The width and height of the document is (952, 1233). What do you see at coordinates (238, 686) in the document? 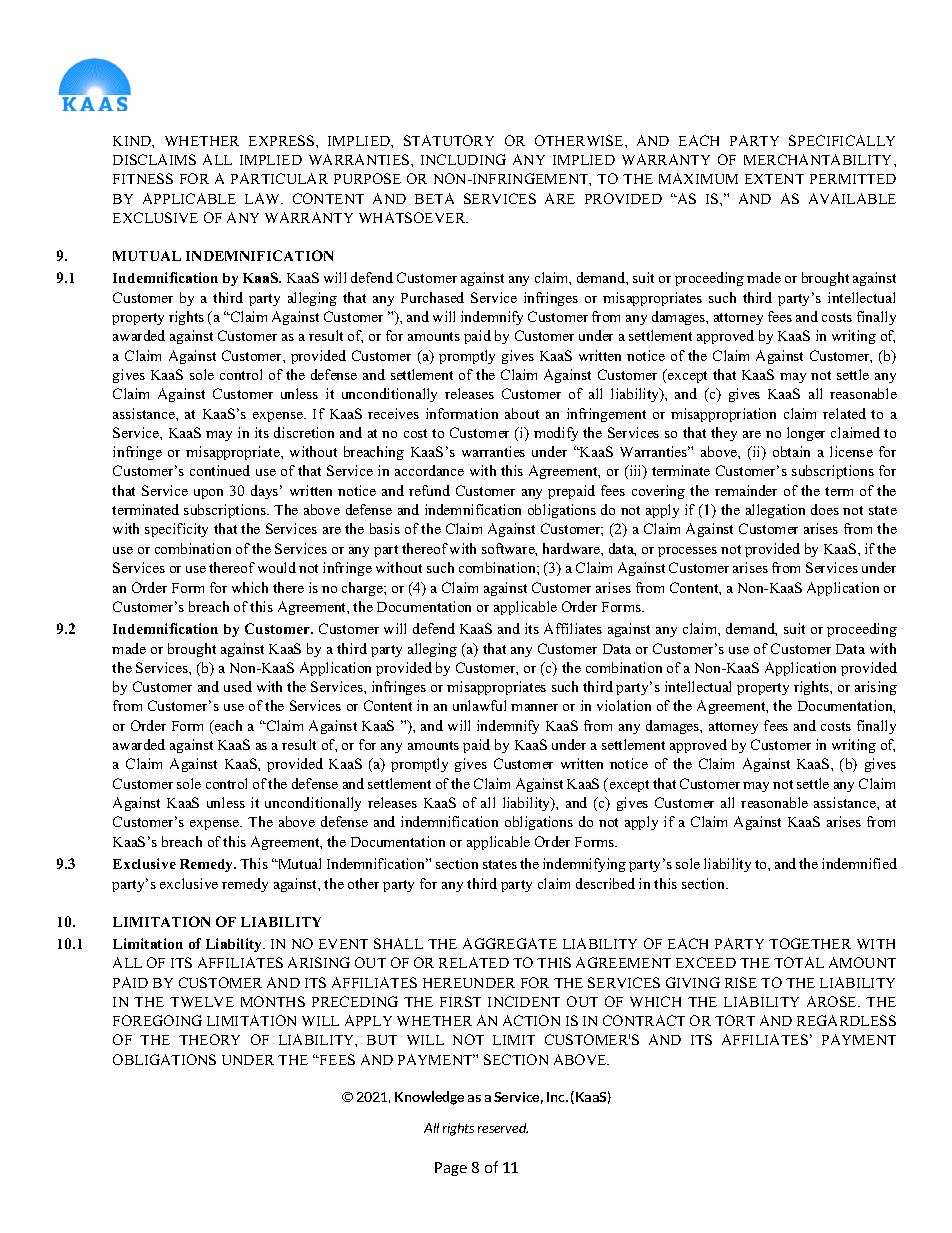
I see `used` at bounding box center [238, 686].
